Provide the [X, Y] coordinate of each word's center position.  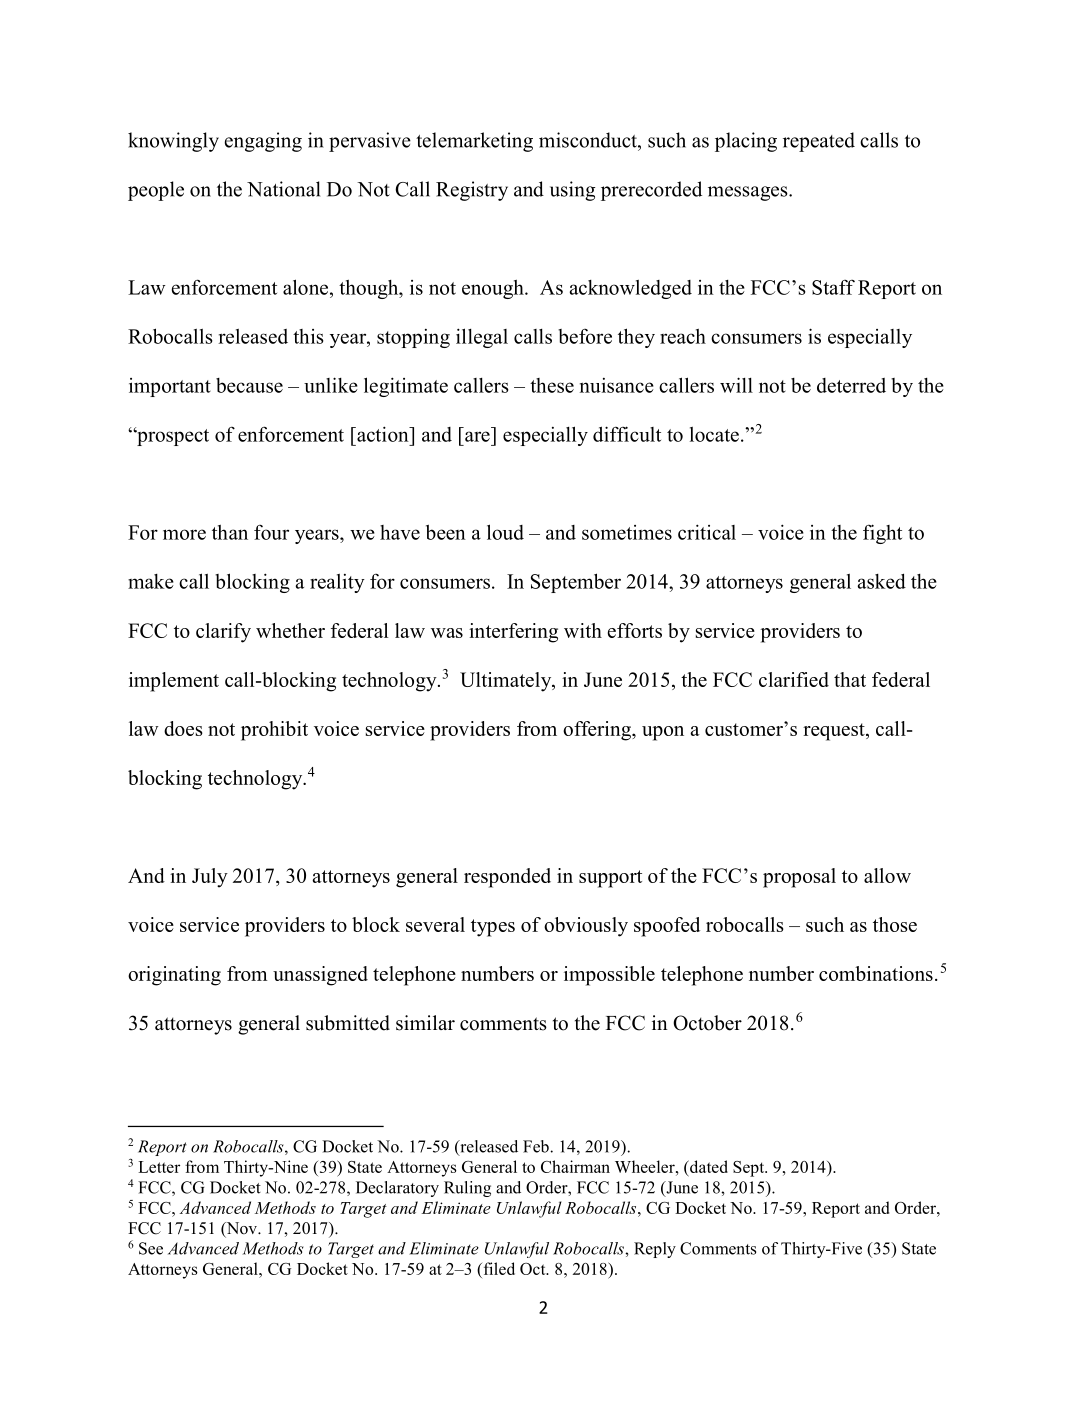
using [572, 191]
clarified [794, 679]
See [151, 1248]
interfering [513, 633]
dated [708, 1166]
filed [498, 1270]
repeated [819, 142]
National [283, 189]
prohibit [274, 731]
